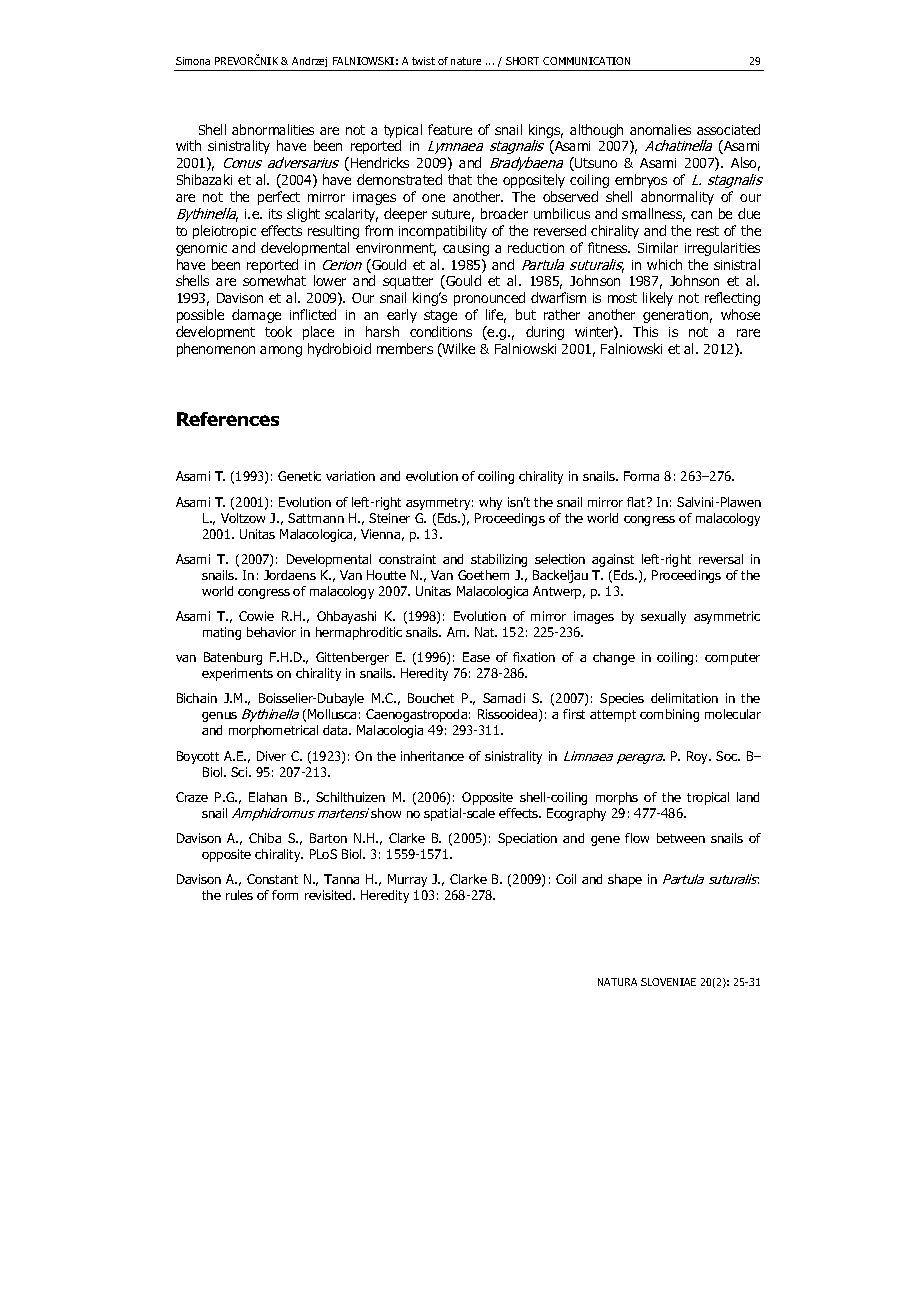  Describe the element at coordinates (432, 756) in the document. I see `inheritance` at that location.
